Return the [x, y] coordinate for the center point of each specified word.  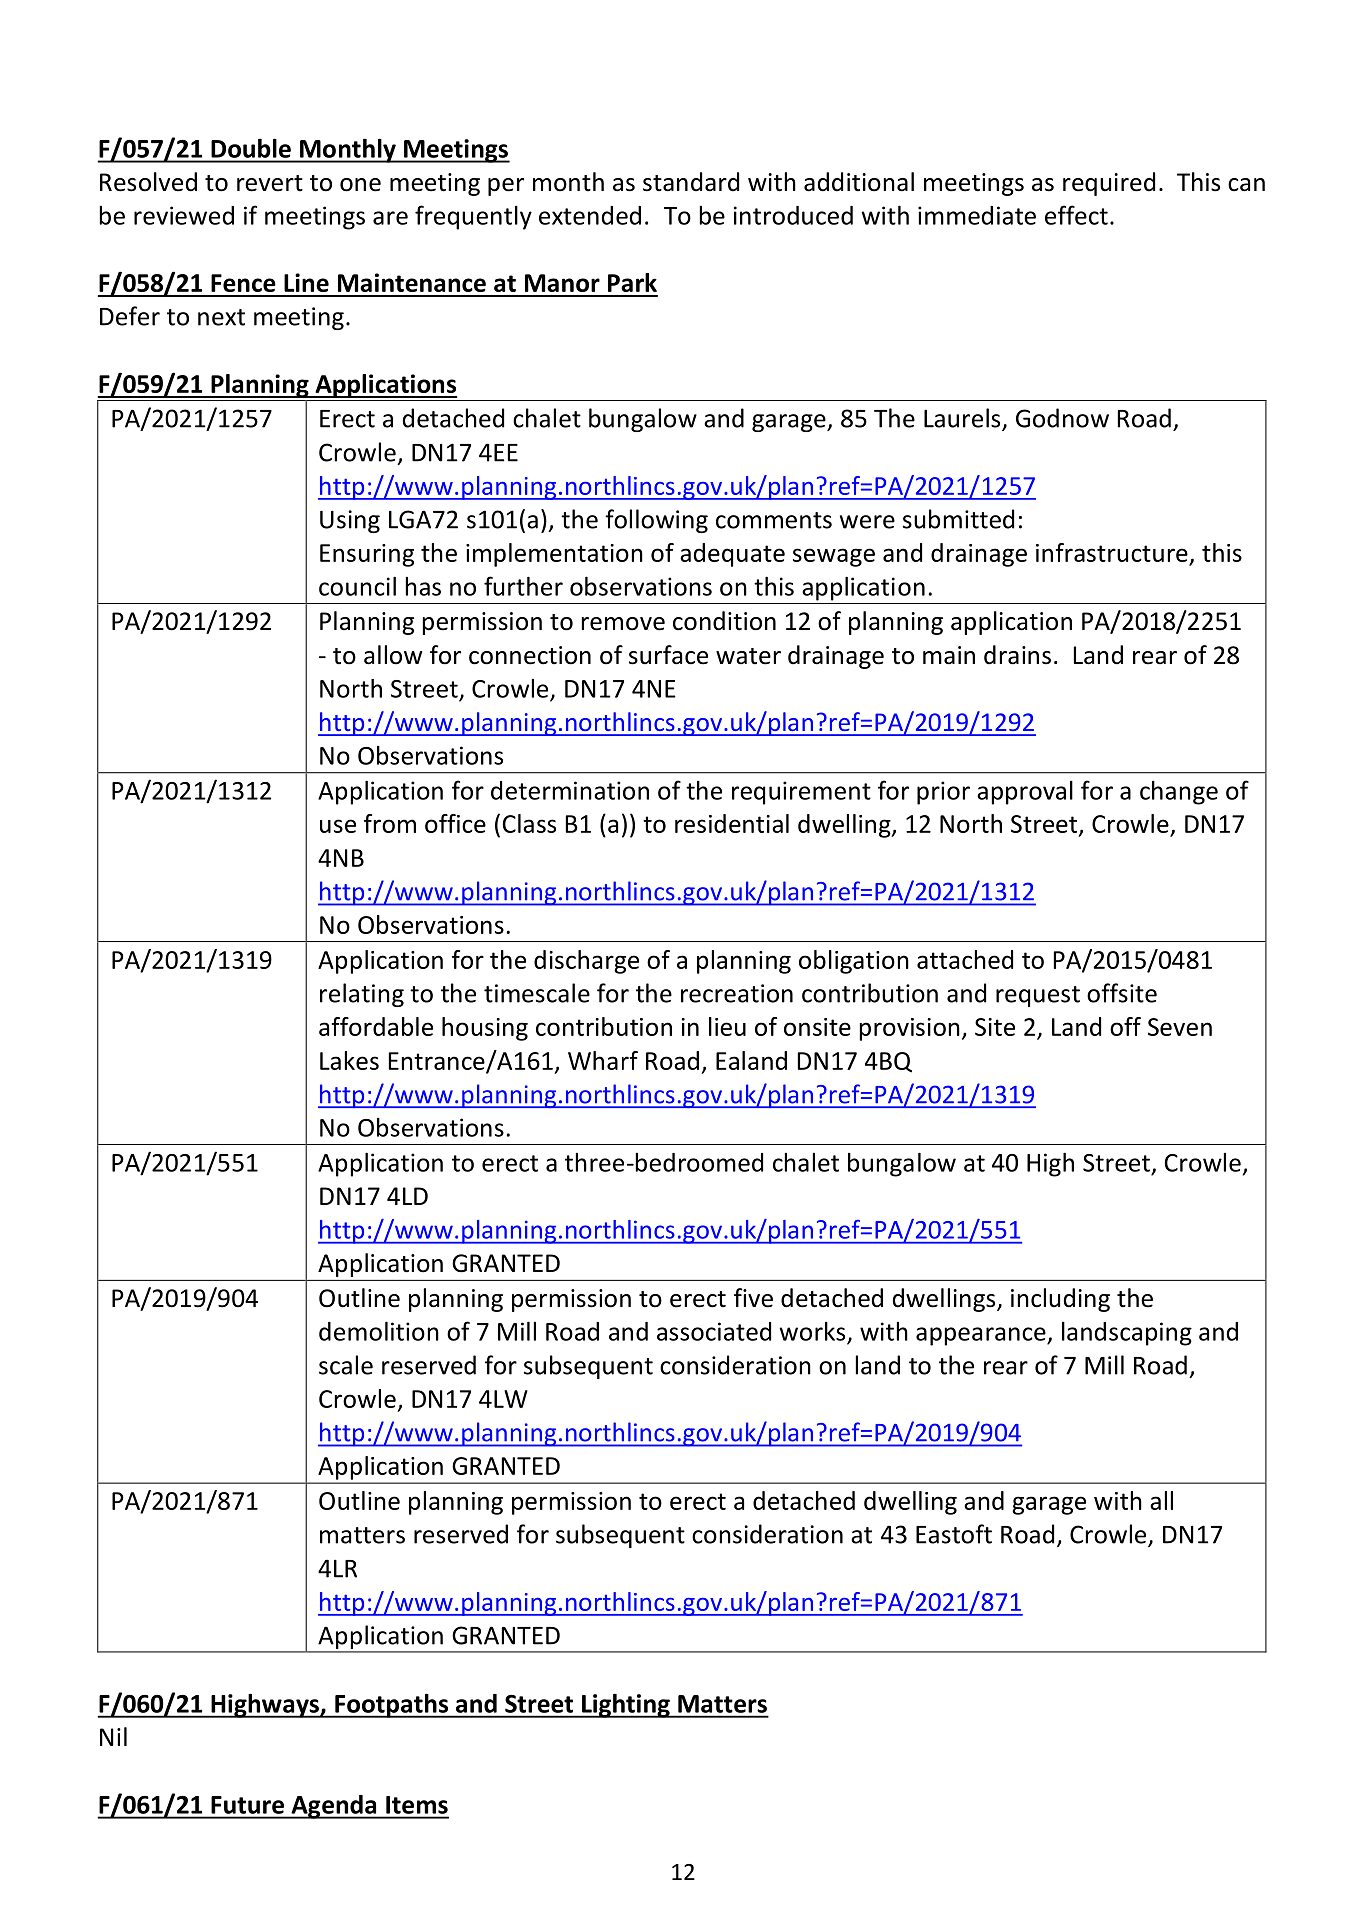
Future [247, 1805]
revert [270, 183]
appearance [982, 1336]
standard [691, 182]
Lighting [626, 1705]
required [1109, 184]
